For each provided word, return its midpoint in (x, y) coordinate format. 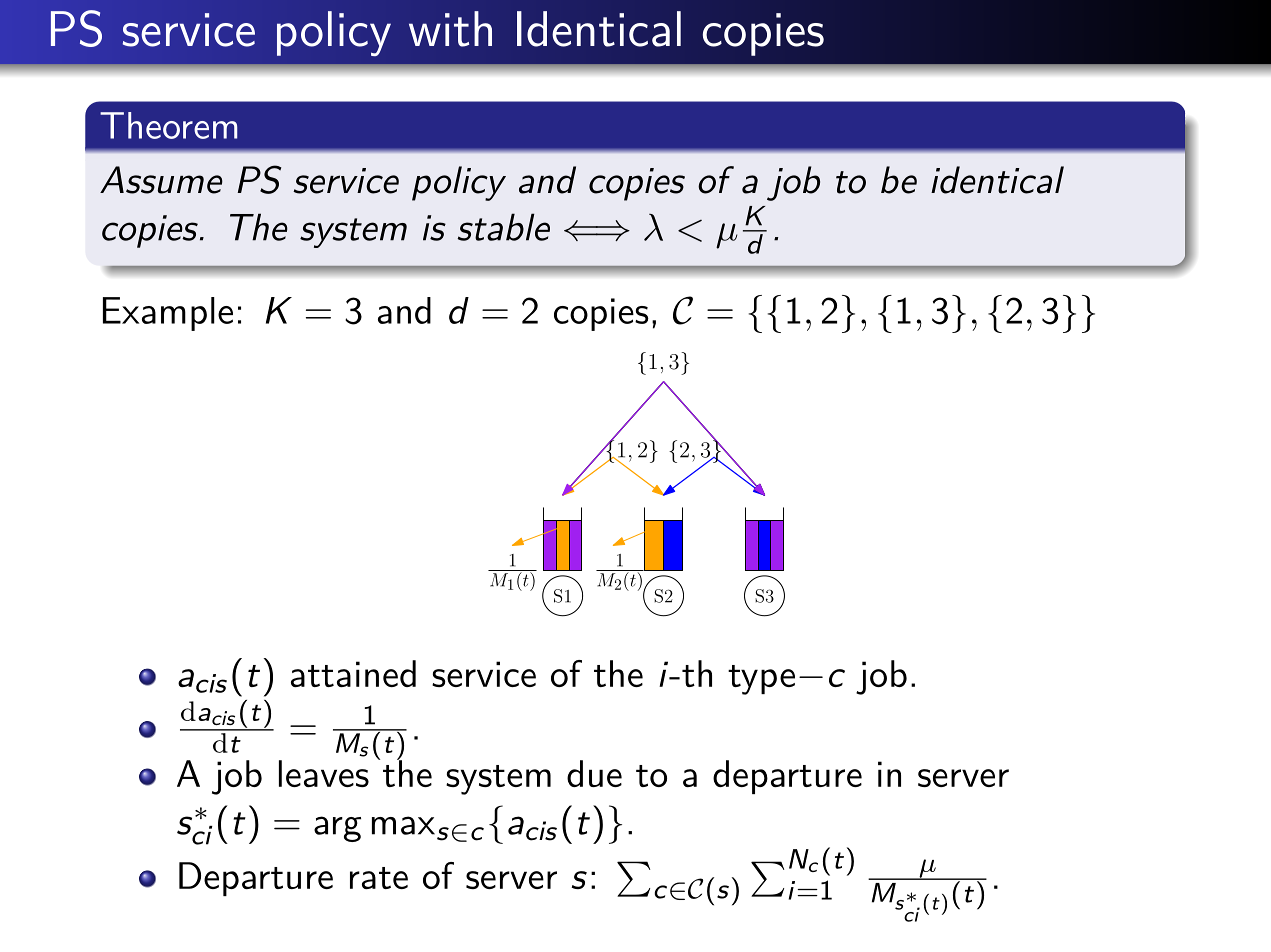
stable (503, 227)
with (450, 29)
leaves (324, 773)
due (594, 773)
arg (337, 829)
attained (353, 673)
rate (379, 878)
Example (168, 314)
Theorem (168, 125)
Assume (161, 180)
